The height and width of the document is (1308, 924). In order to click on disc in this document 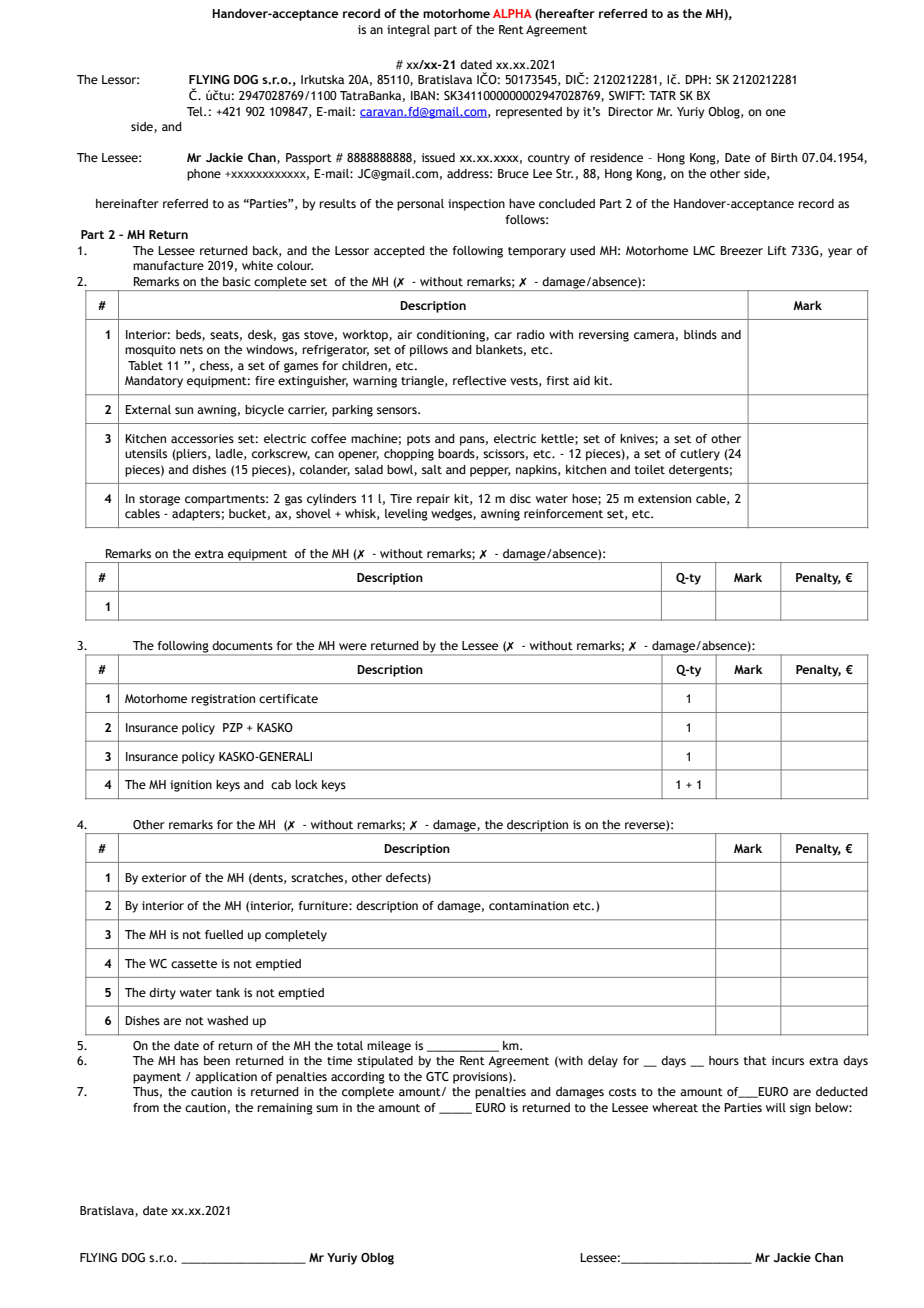, I will do `click(520, 498)`.
